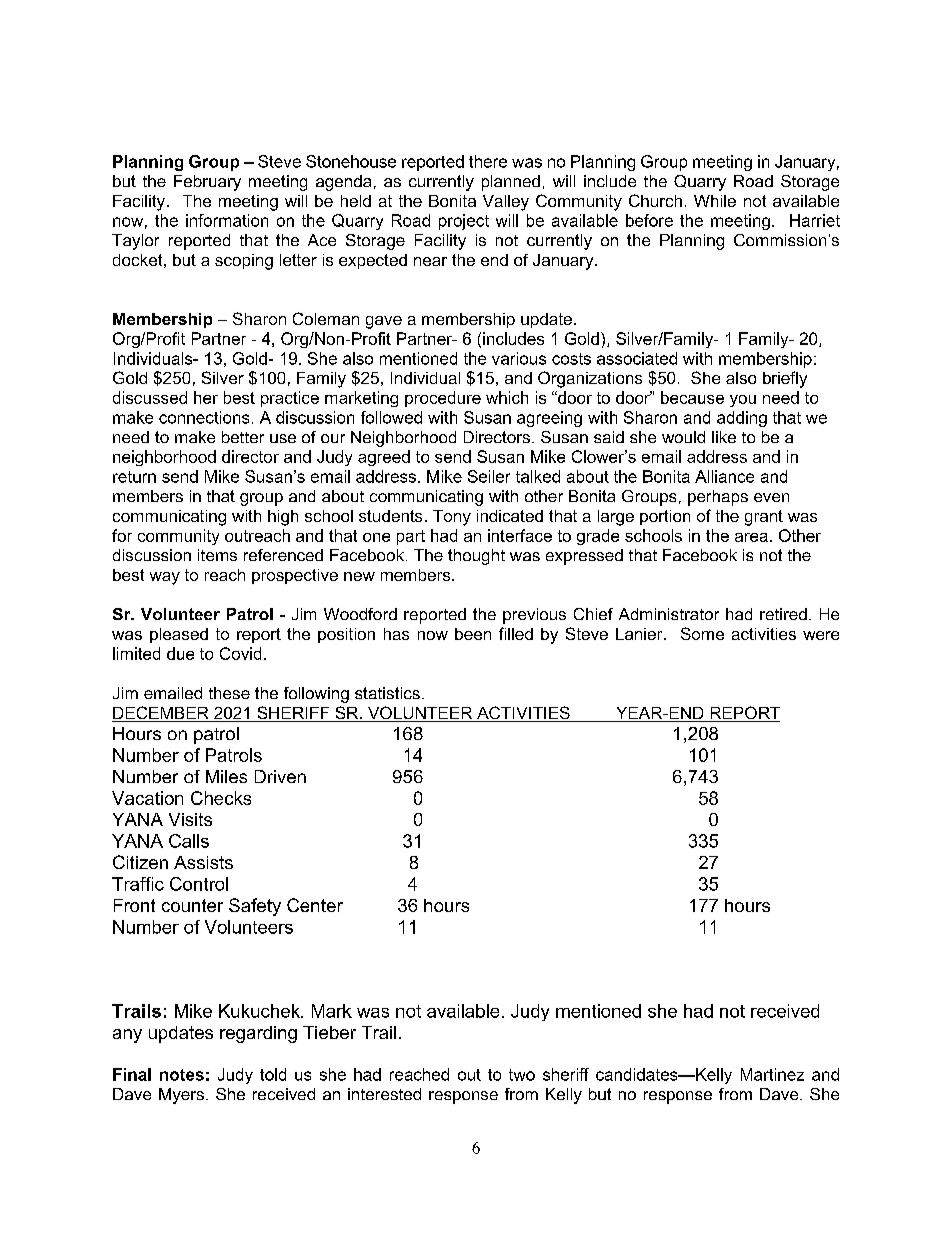 Image resolution: width=952 pixels, height=1233 pixels. Describe the element at coordinates (315, 905) in the document. I see `Center` at that location.
